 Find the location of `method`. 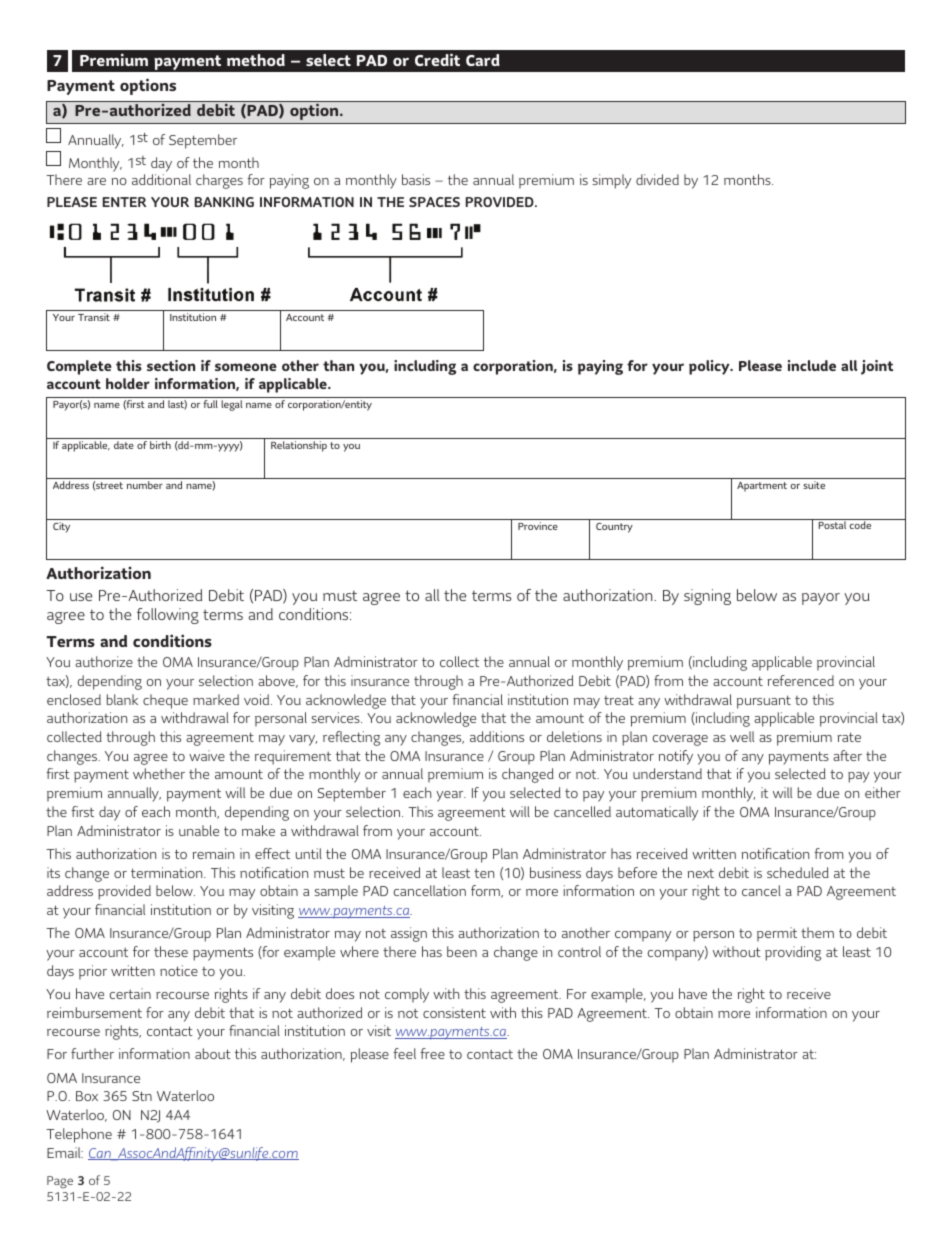

method is located at coordinates (256, 60).
